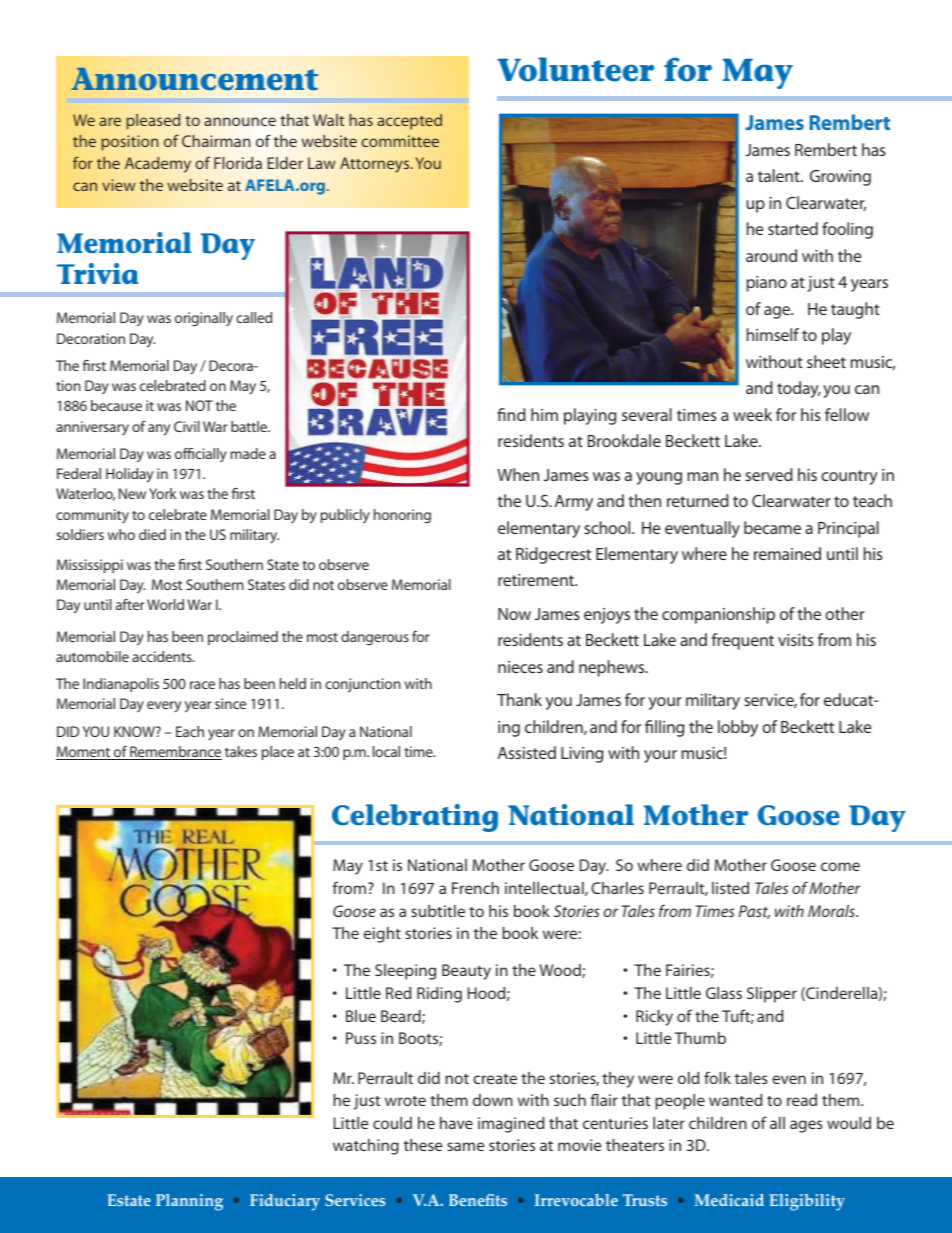 The height and width of the screenshot is (1233, 952). What do you see at coordinates (780, 175) in the screenshot?
I see `talent` at bounding box center [780, 175].
